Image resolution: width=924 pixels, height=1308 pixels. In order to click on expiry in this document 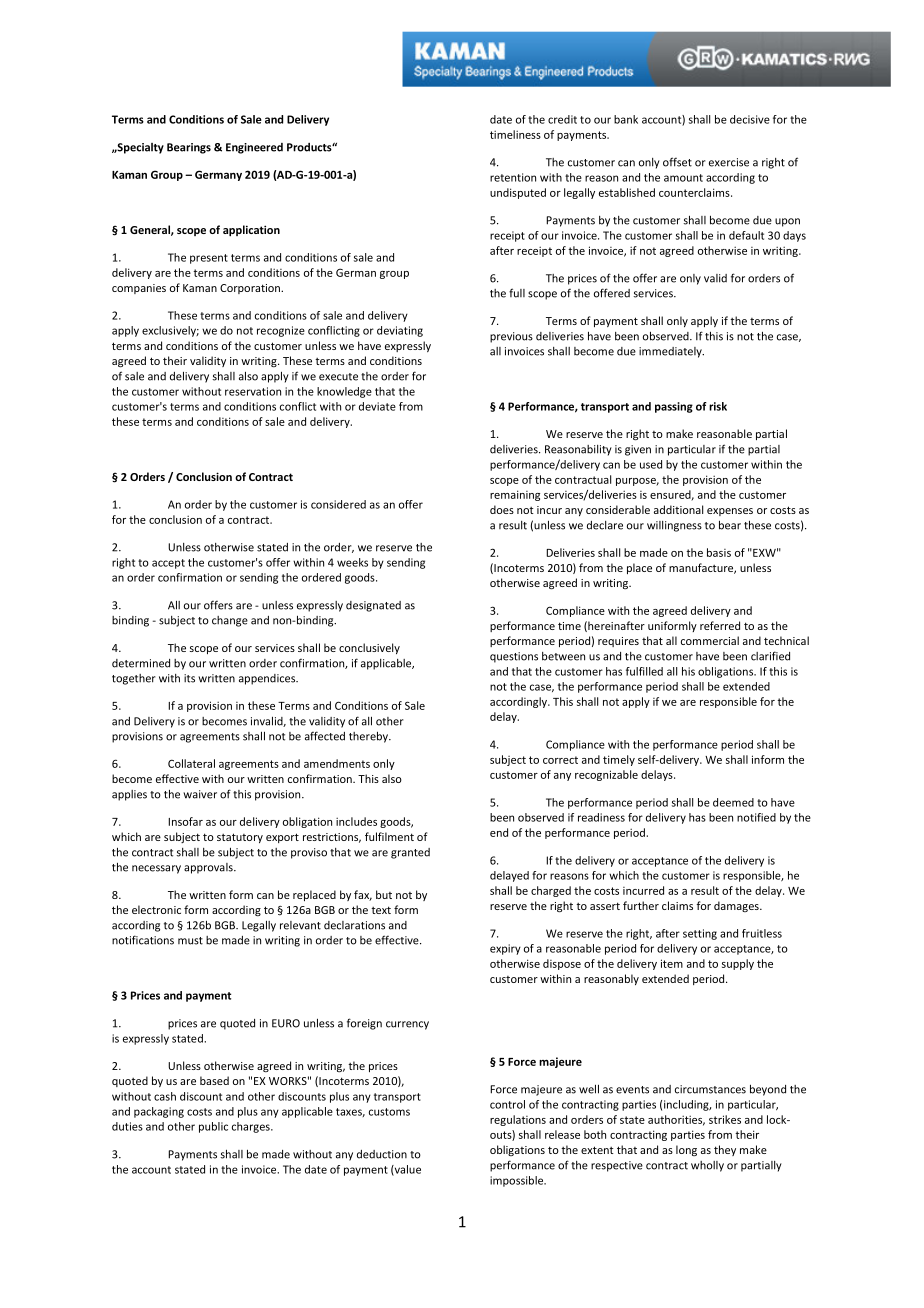, I will do `click(505, 949)`.
